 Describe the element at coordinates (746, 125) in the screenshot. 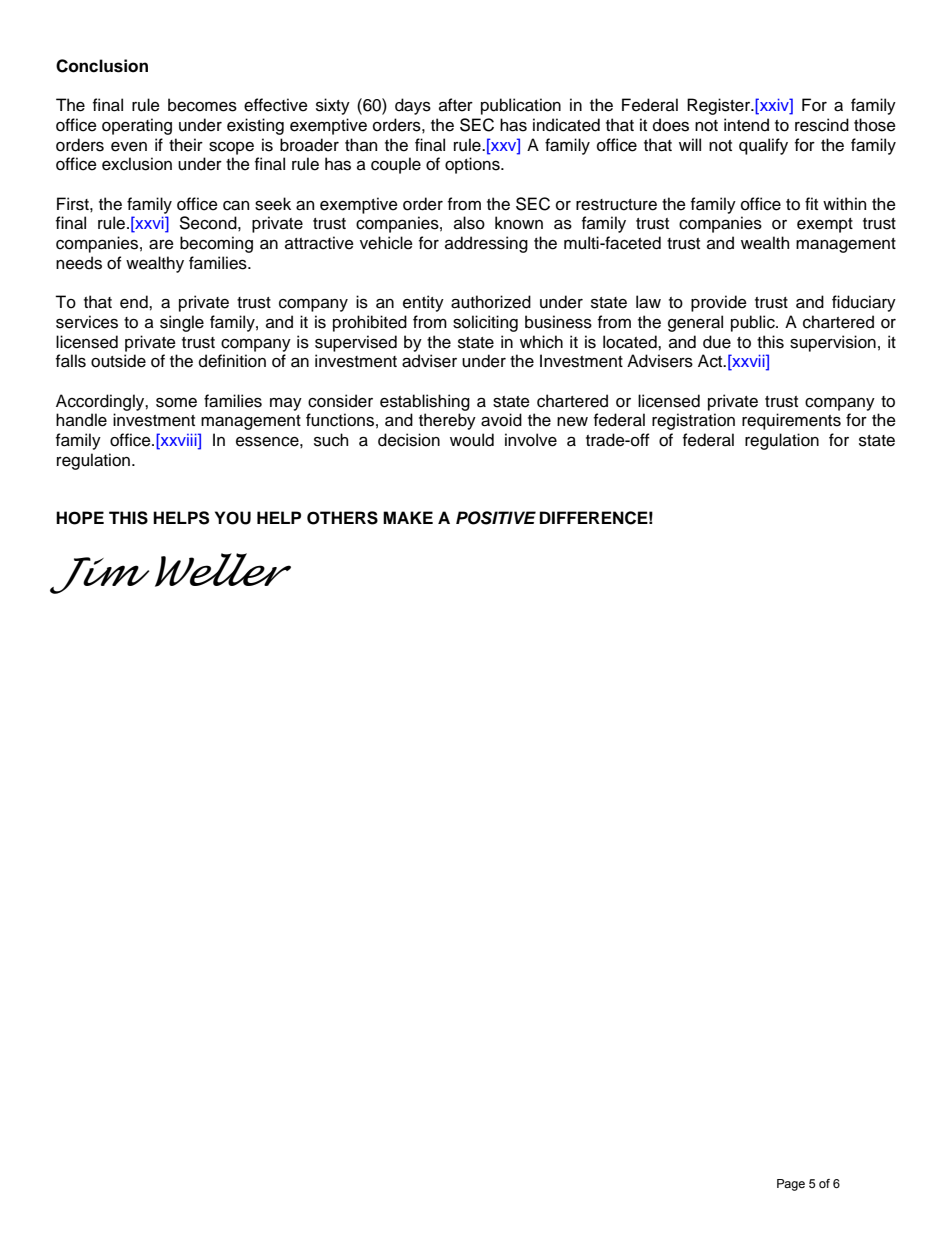

I see `intend` at that location.
